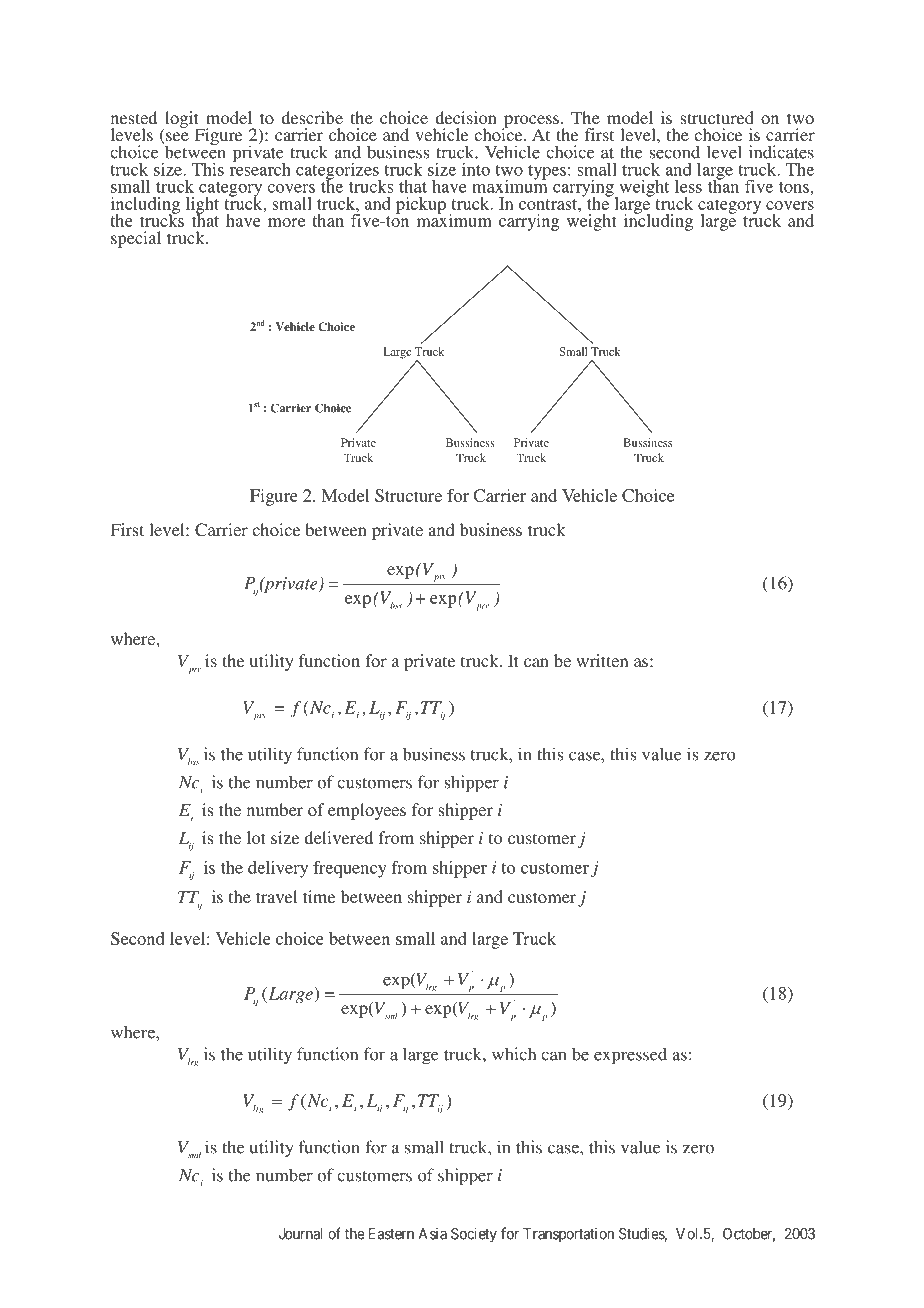 This document has width=924, height=1308. I want to click on into, so click(476, 169).
